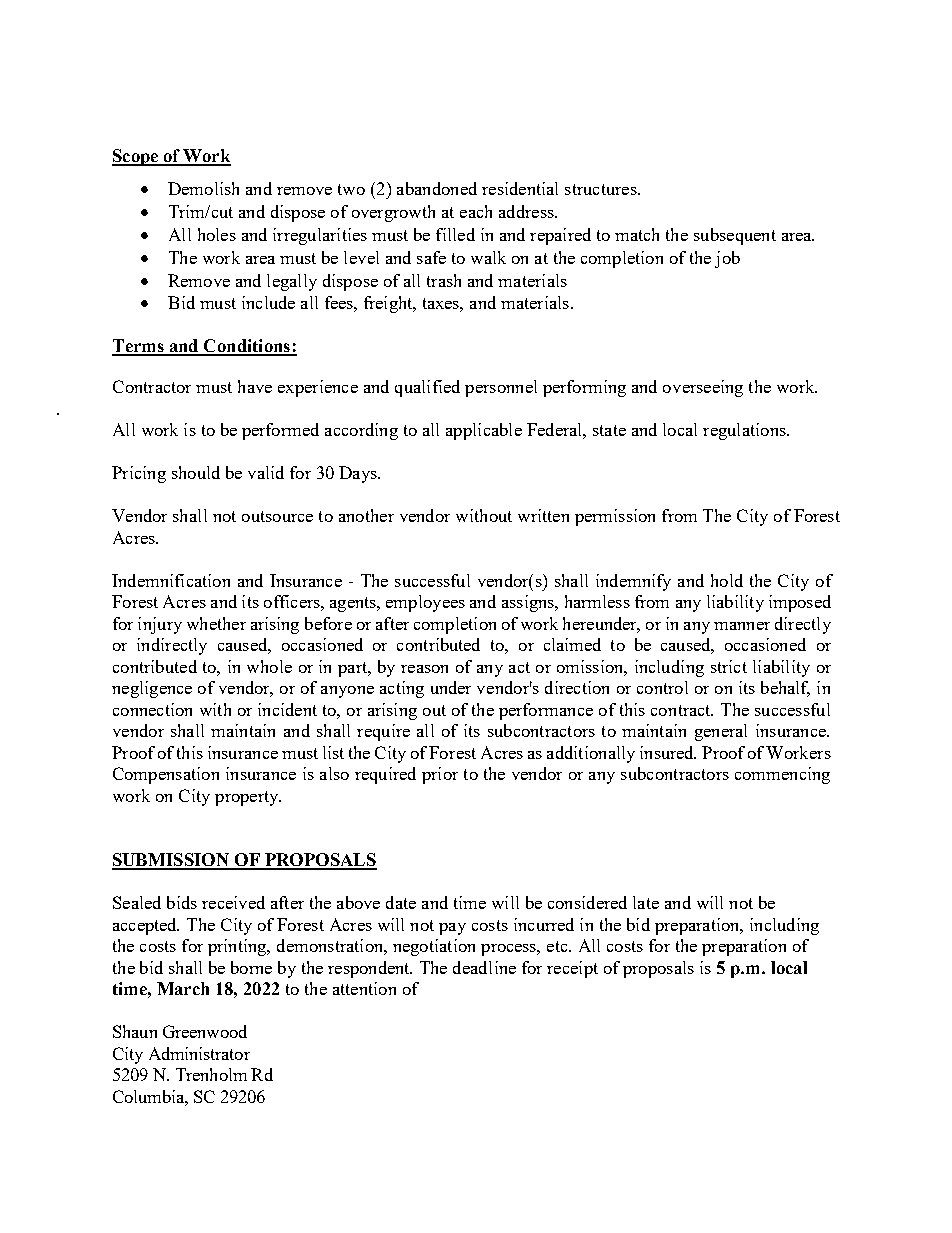 The image size is (952, 1233). What do you see at coordinates (742, 626) in the screenshot?
I see `manner` at bounding box center [742, 626].
